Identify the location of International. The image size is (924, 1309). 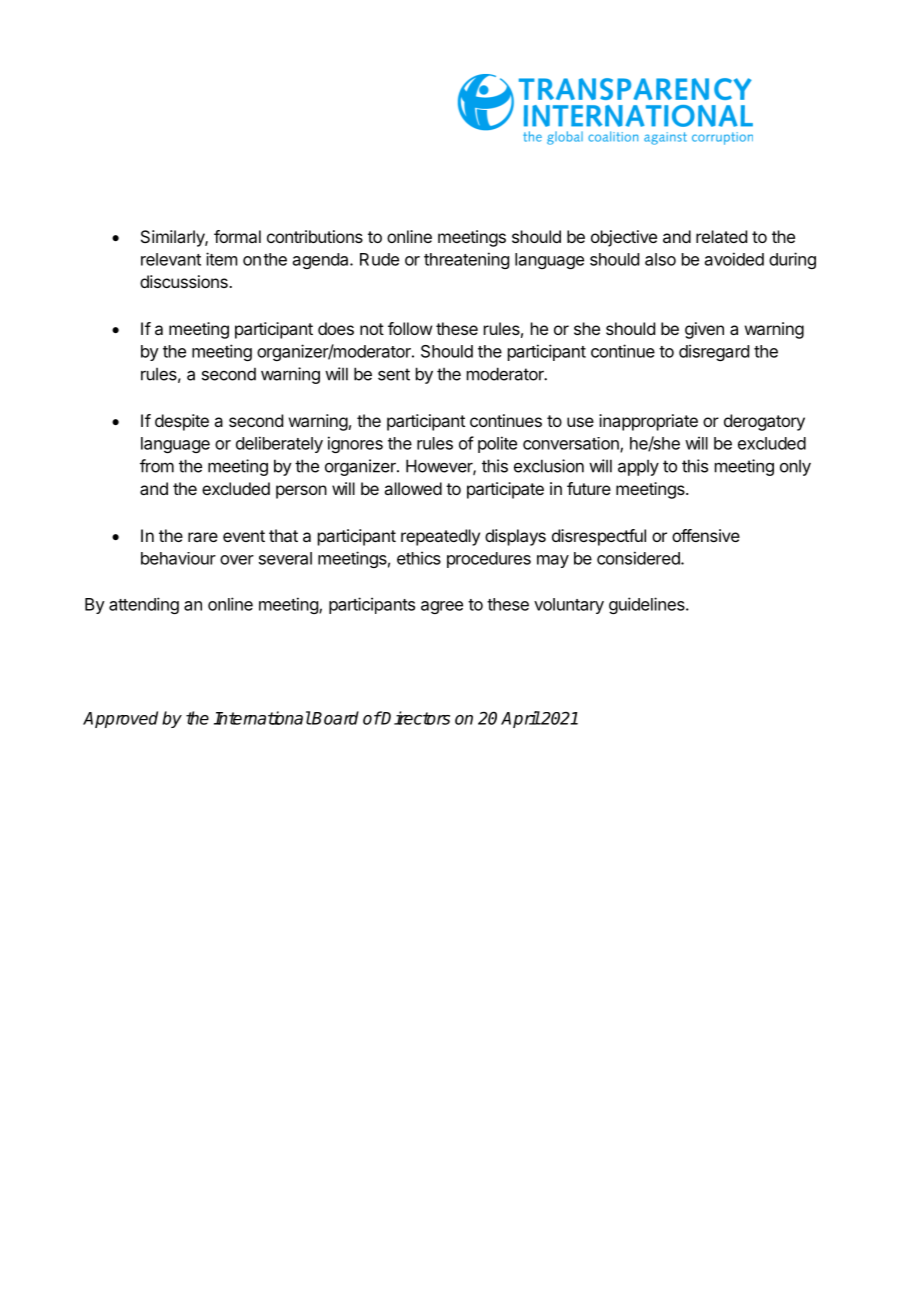
(262, 718).
